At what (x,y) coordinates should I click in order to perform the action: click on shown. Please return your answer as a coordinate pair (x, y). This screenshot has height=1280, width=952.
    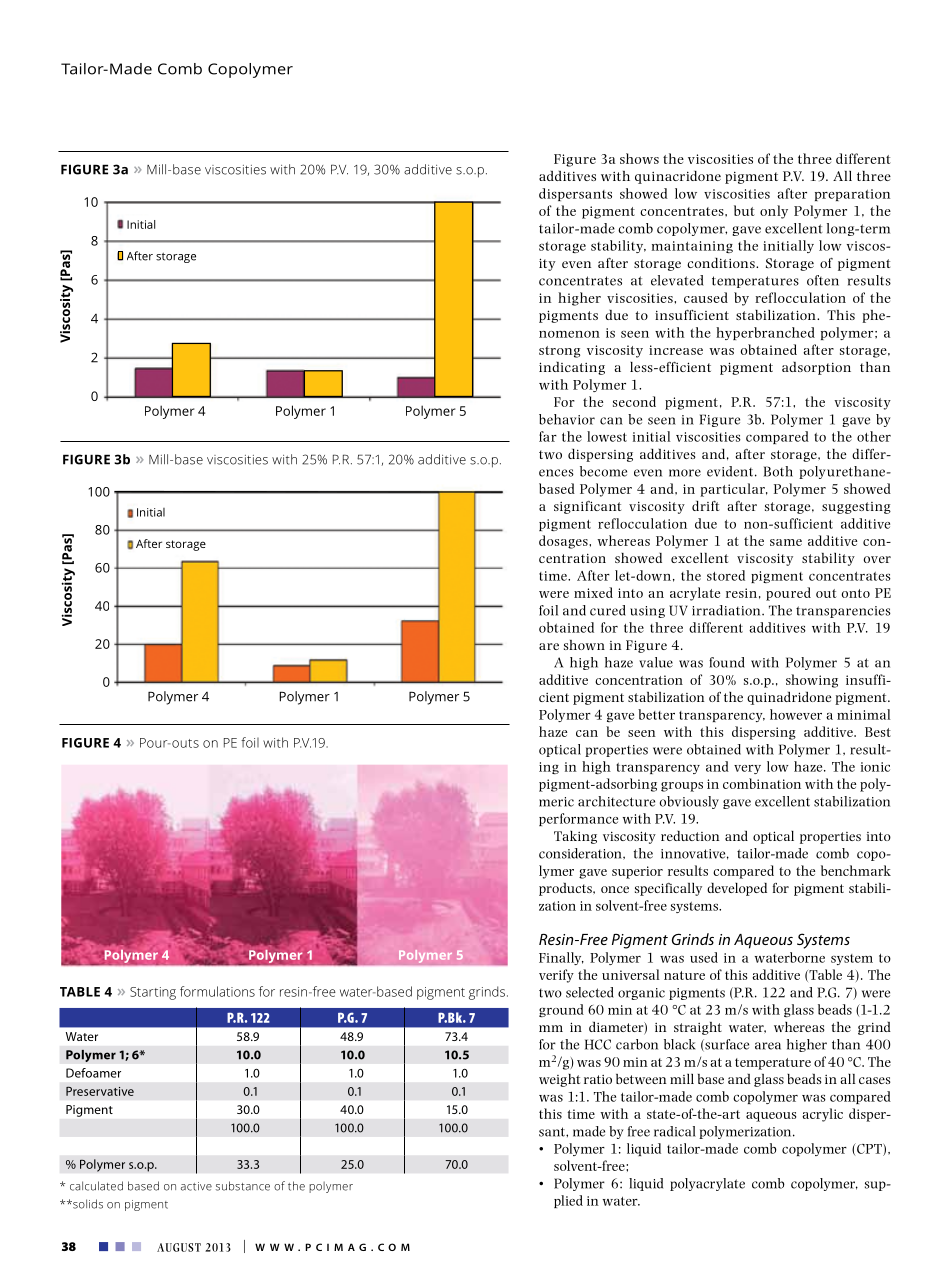
    Looking at the image, I should click on (584, 645).
